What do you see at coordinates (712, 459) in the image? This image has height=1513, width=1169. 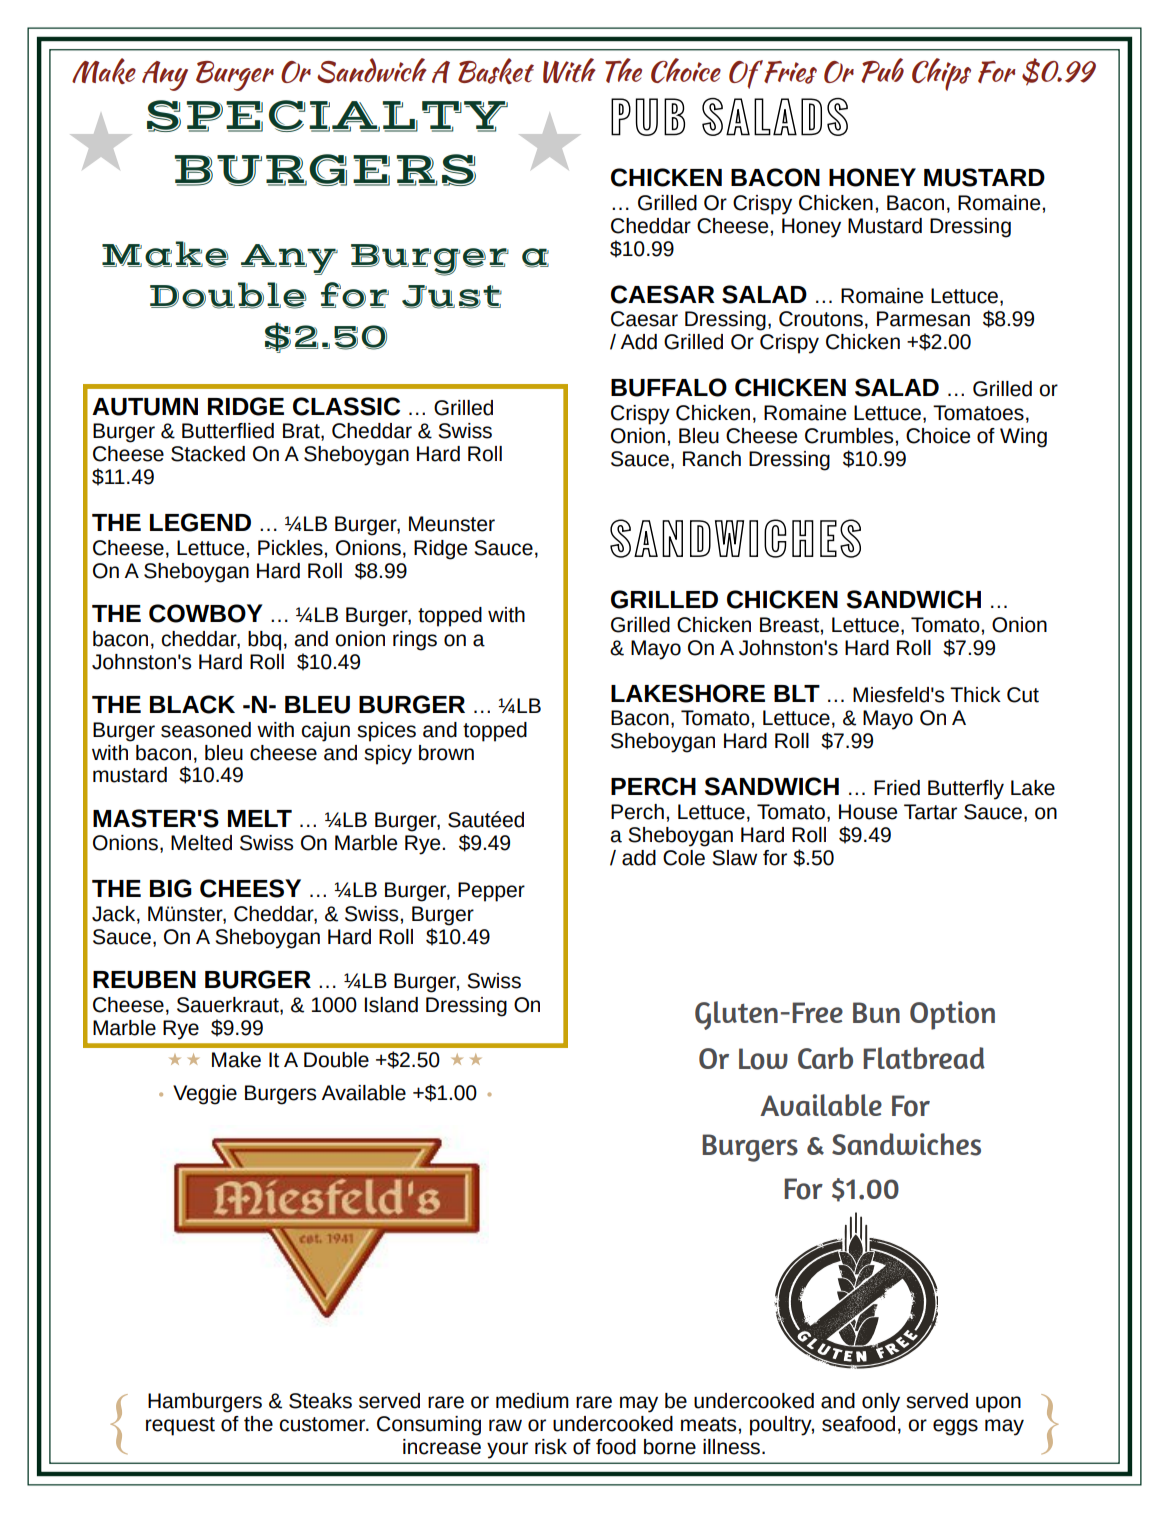 I see `Ranch` at bounding box center [712, 459].
